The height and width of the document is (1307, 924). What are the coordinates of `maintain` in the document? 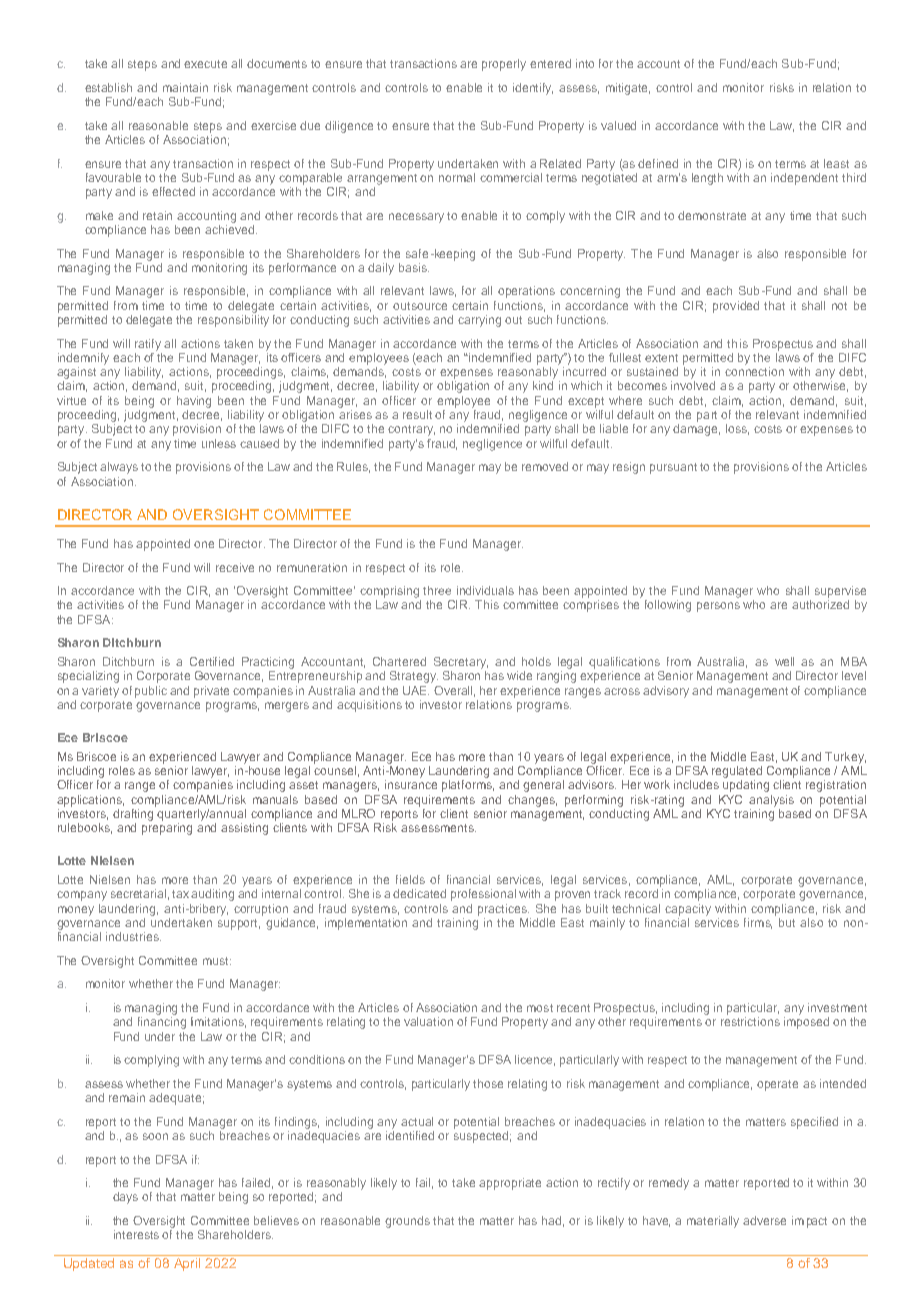 It's located at (185, 87).
